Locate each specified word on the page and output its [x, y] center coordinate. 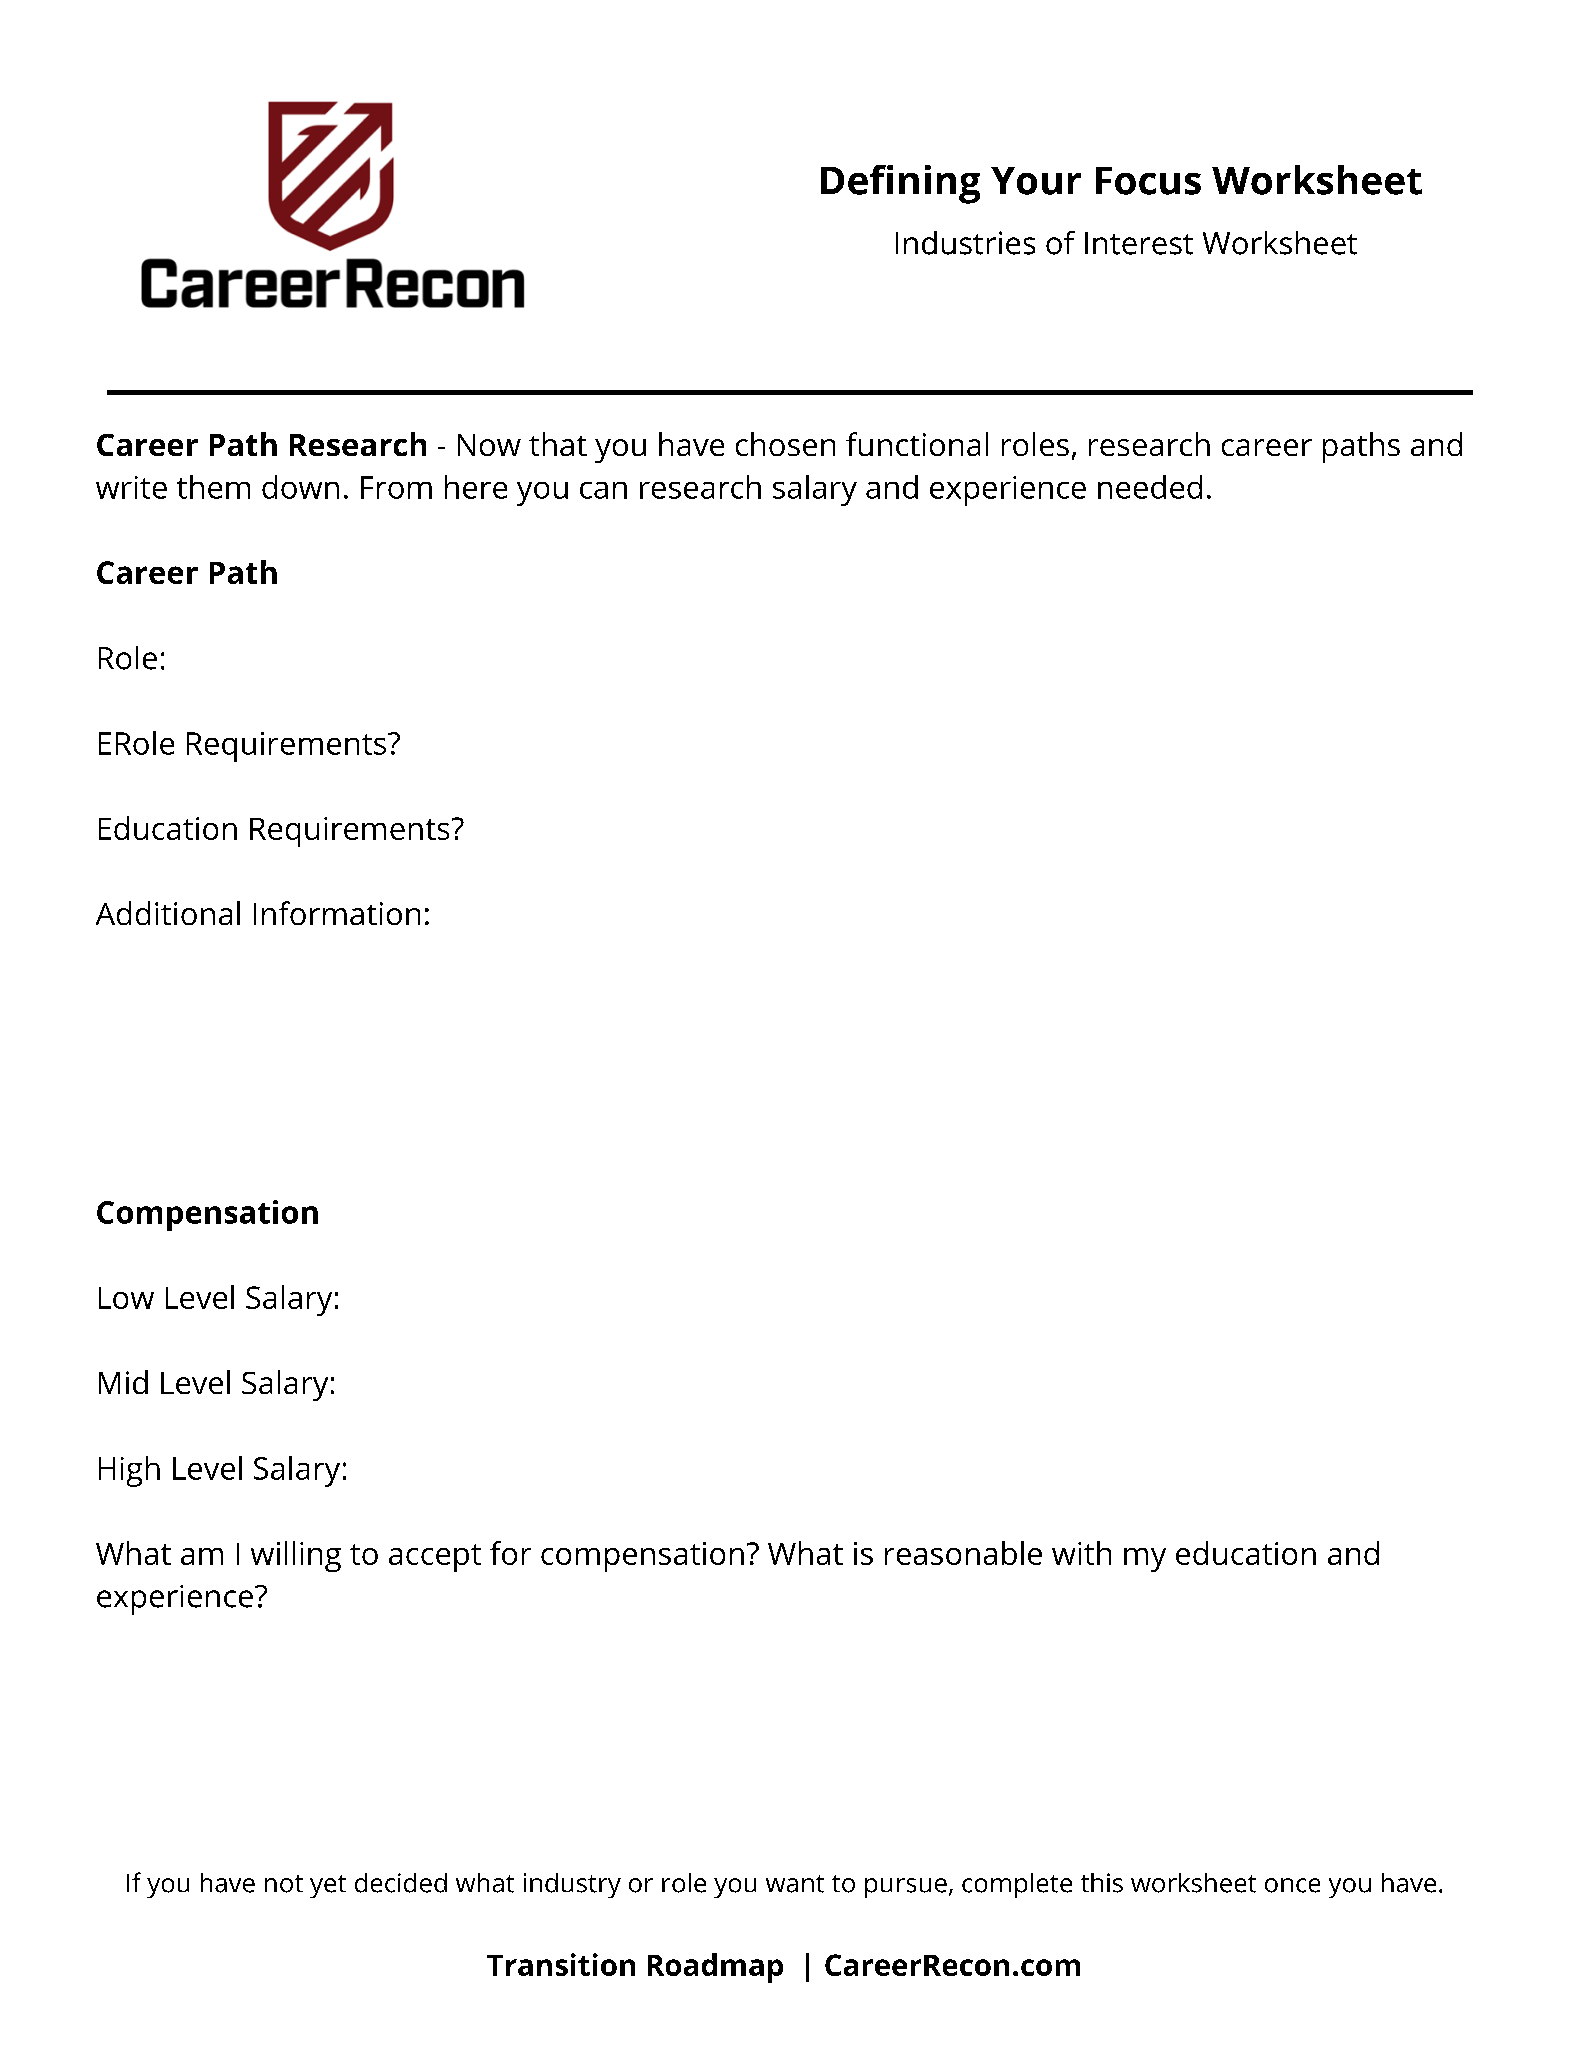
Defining [900, 184]
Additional [168, 913]
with [1081, 1553]
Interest [1139, 243]
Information [337, 913]
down [300, 487]
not [284, 1884]
